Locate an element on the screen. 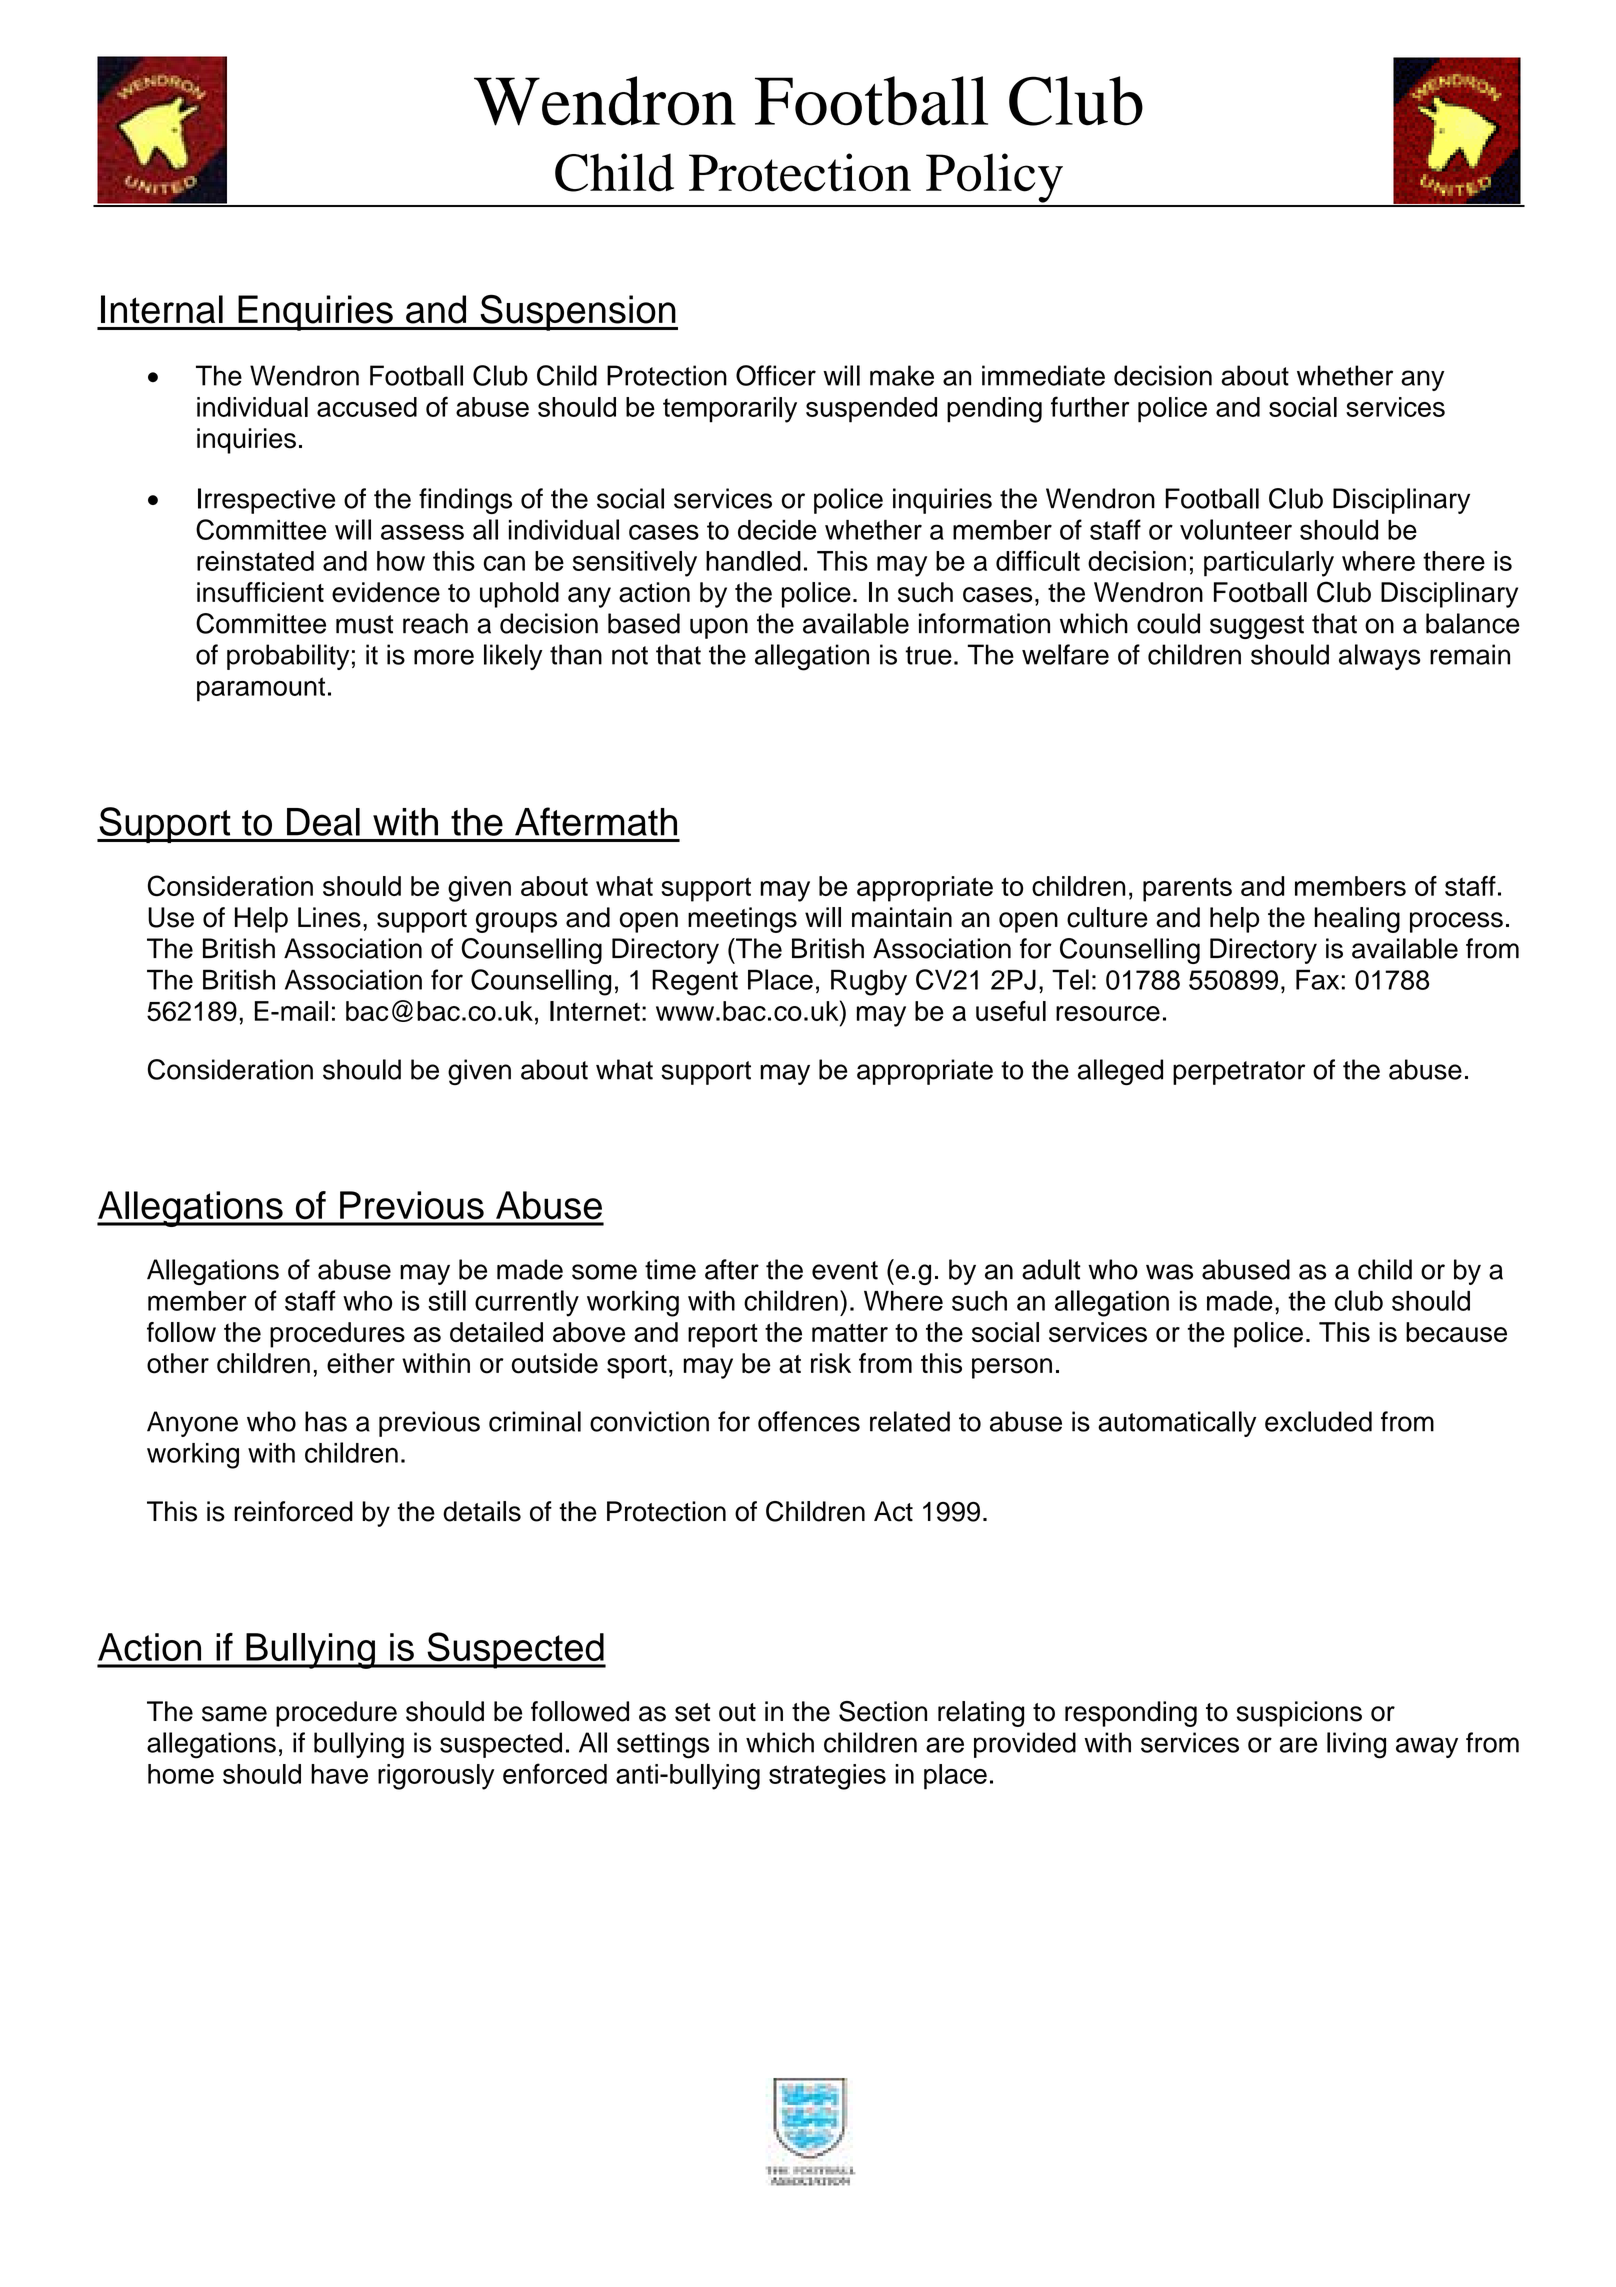  Lines is located at coordinates (329, 917).
